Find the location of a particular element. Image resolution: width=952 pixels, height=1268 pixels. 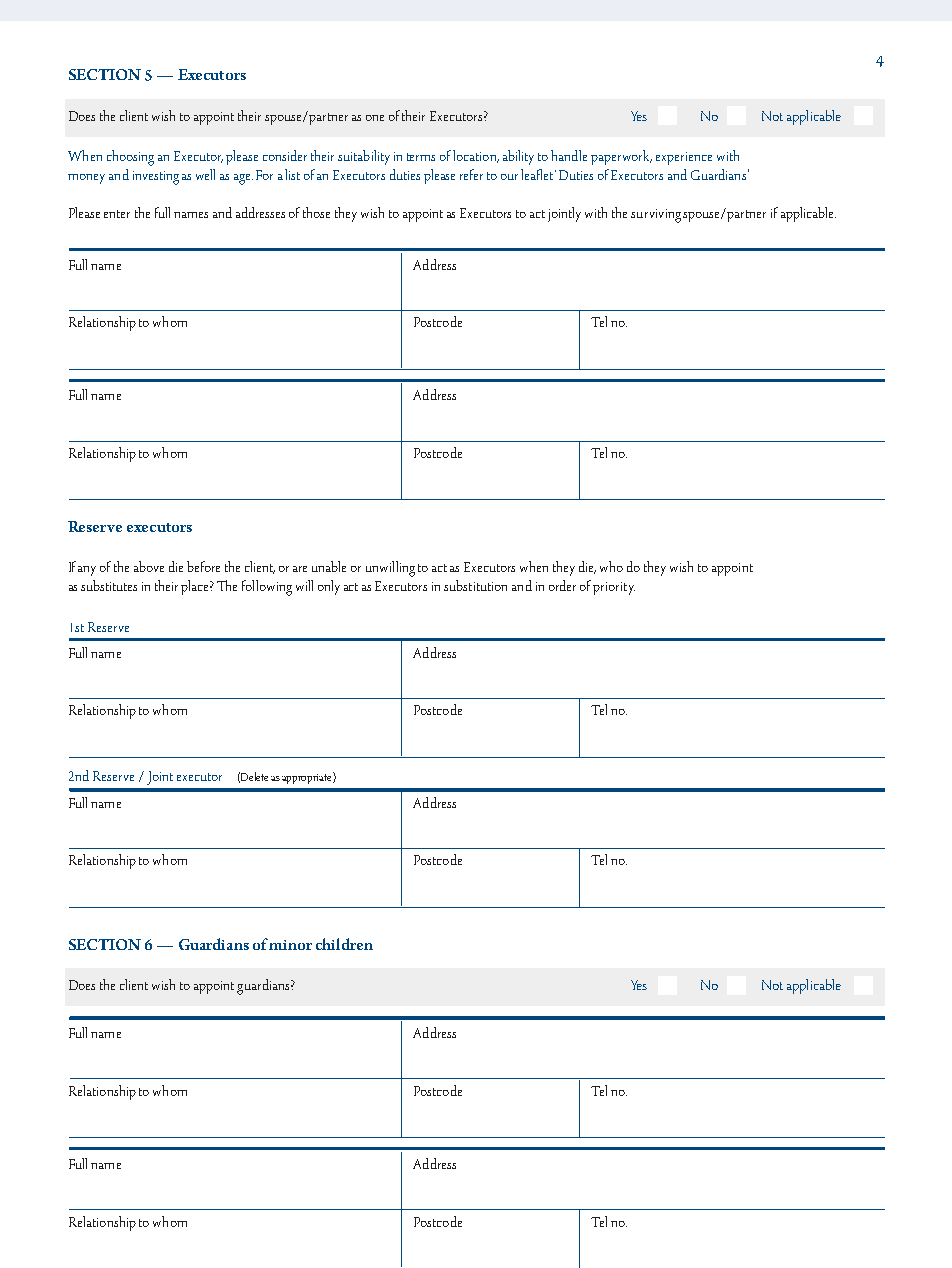

substitutes is located at coordinates (109, 585).
